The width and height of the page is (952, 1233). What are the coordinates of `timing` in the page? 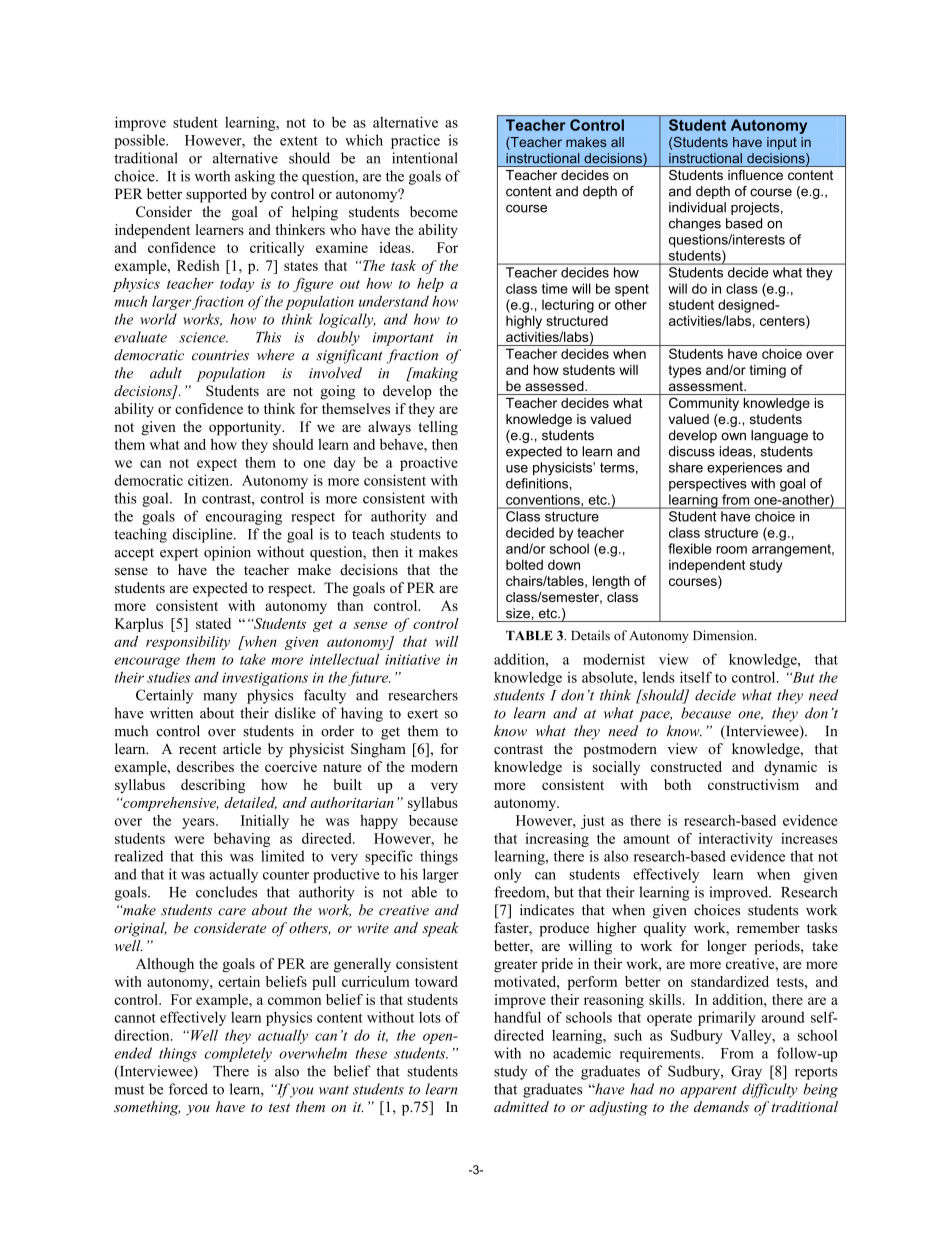 It's located at (767, 371).
